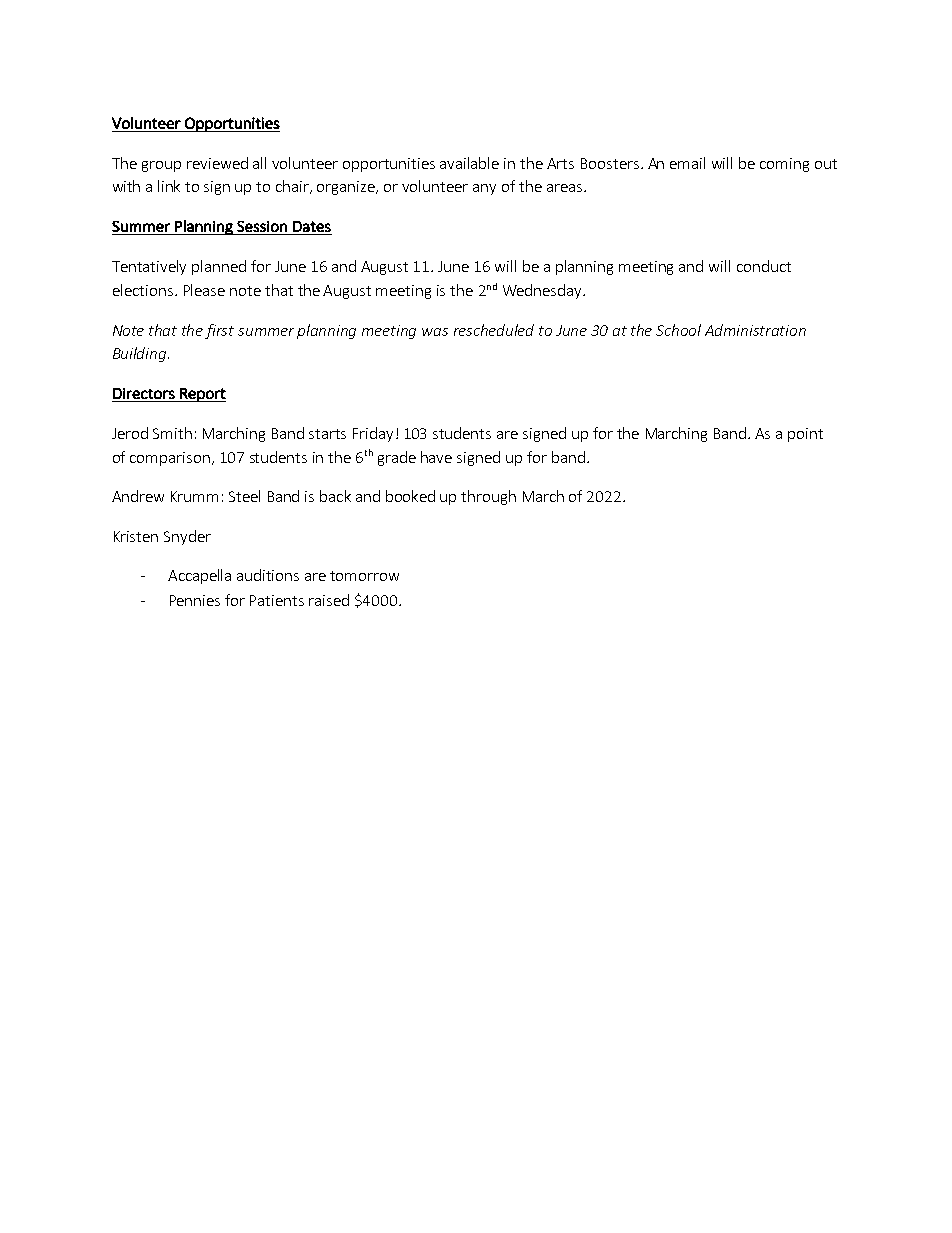 Image resolution: width=952 pixels, height=1233 pixels. Describe the element at coordinates (195, 600) in the page. I see `Pennies` at that location.
